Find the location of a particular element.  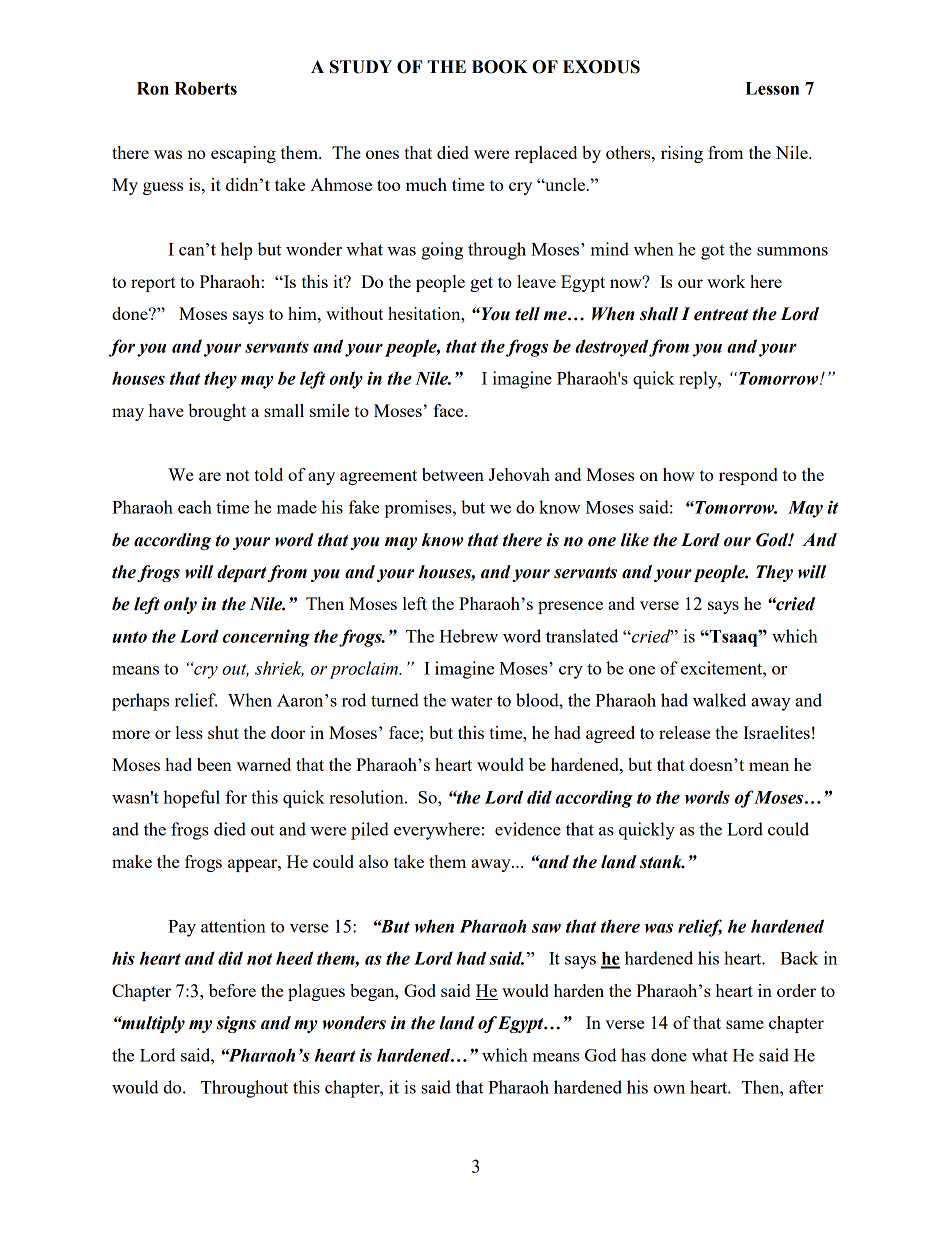

signs is located at coordinates (236, 1024).
